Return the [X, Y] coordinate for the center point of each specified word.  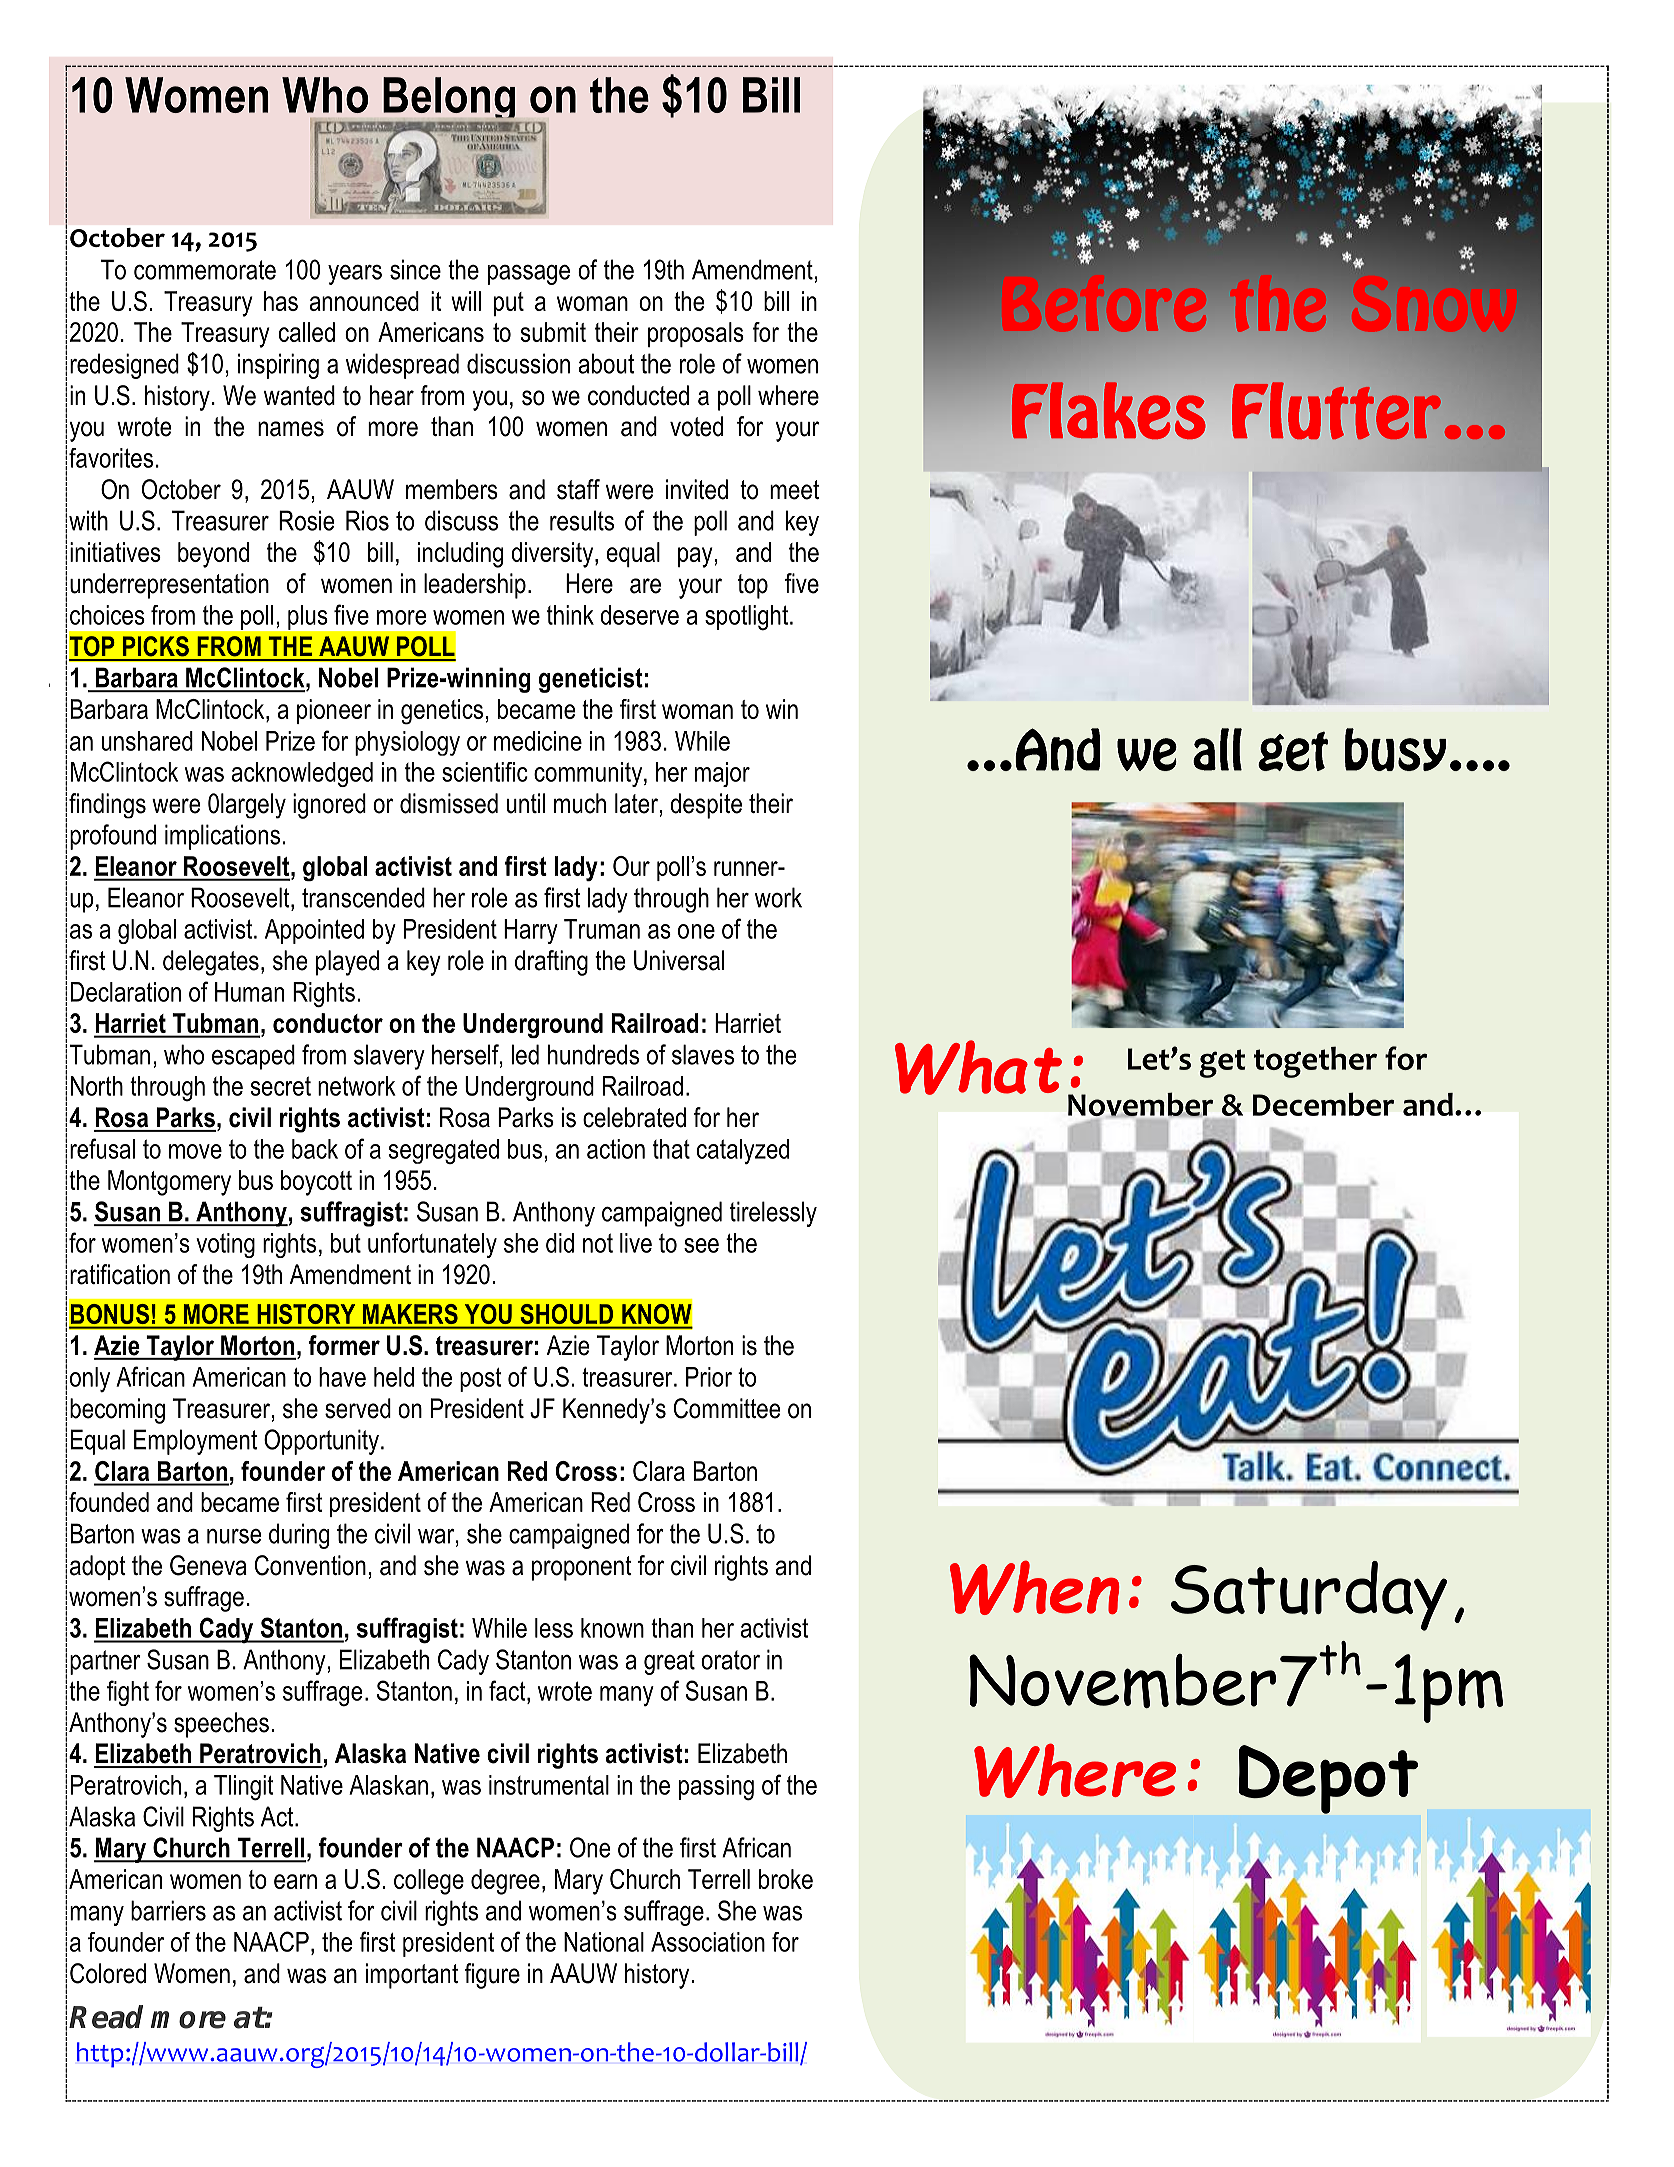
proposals [696, 334]
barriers [168, 1910]
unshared [147, 741]
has [281, 301]
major [722, 774]
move [195, 1151]
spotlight [748, 618]
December [1324, 1104]
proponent [582, 1568]
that [671, 1149]
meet [794, 490]
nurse [234, 1536]
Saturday [1309, 1596]
